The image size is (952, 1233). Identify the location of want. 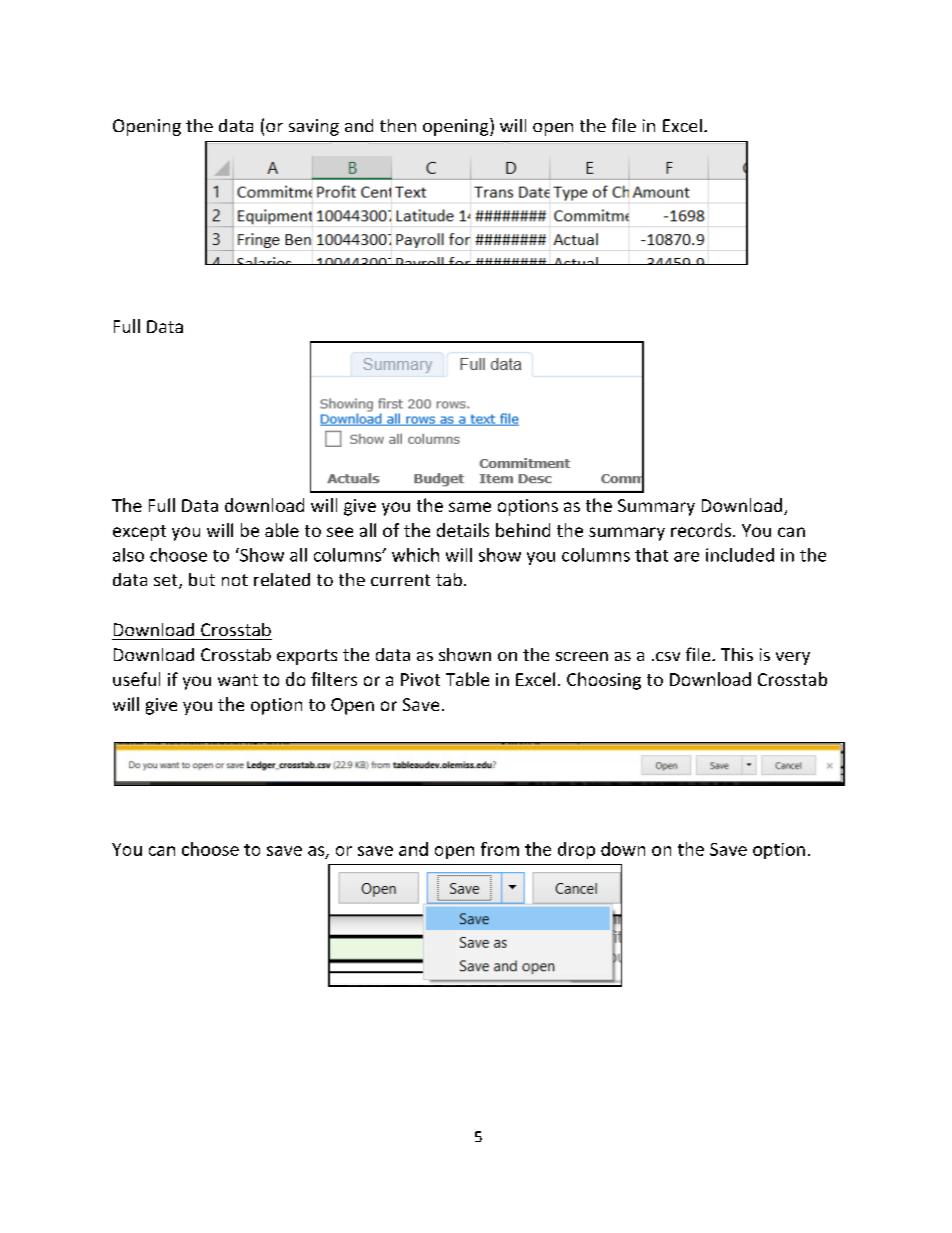
(238, 680).
